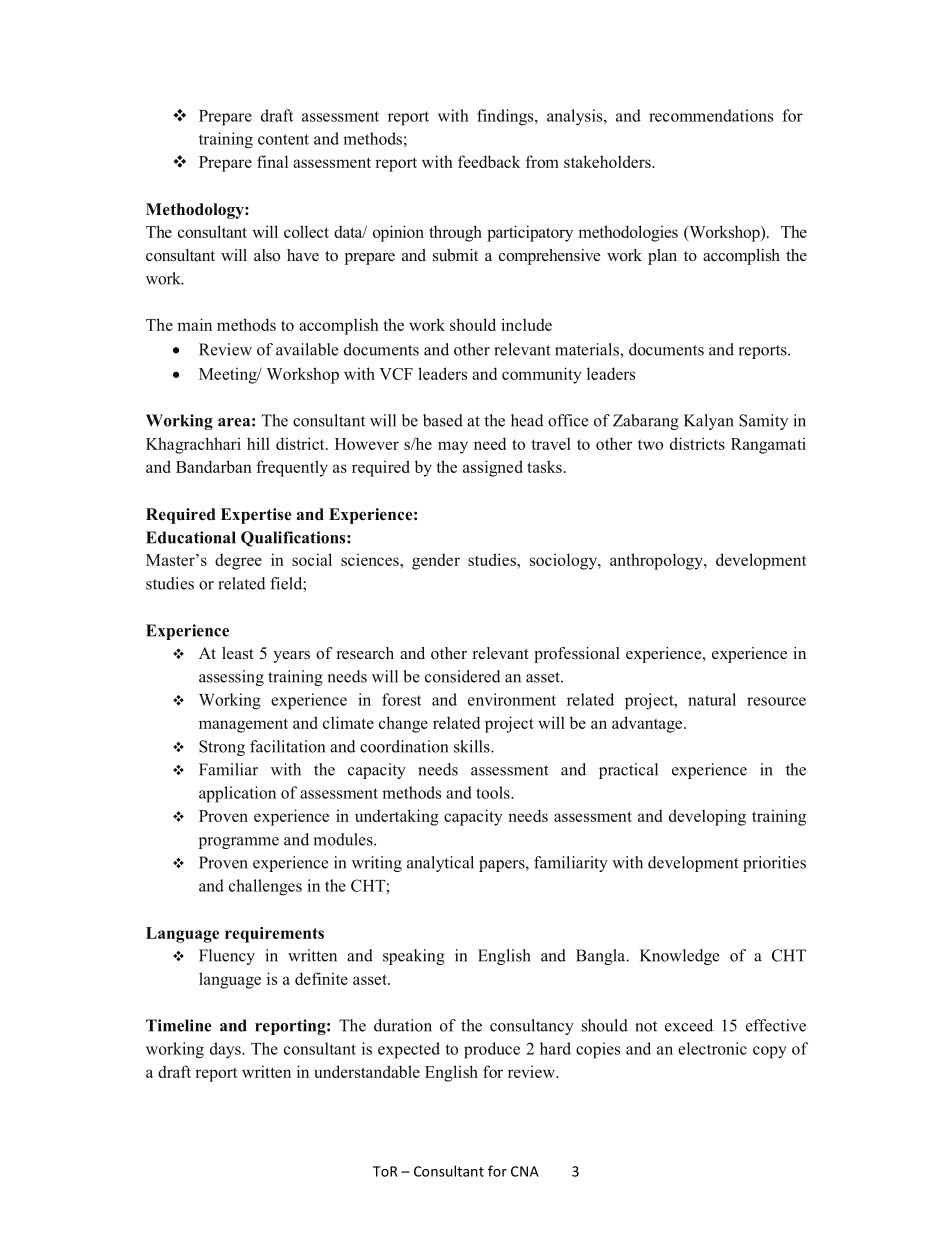 Image resolution: width=952 pixels, height=1233 pixels. I want to click on developing, so click(707, 817).
